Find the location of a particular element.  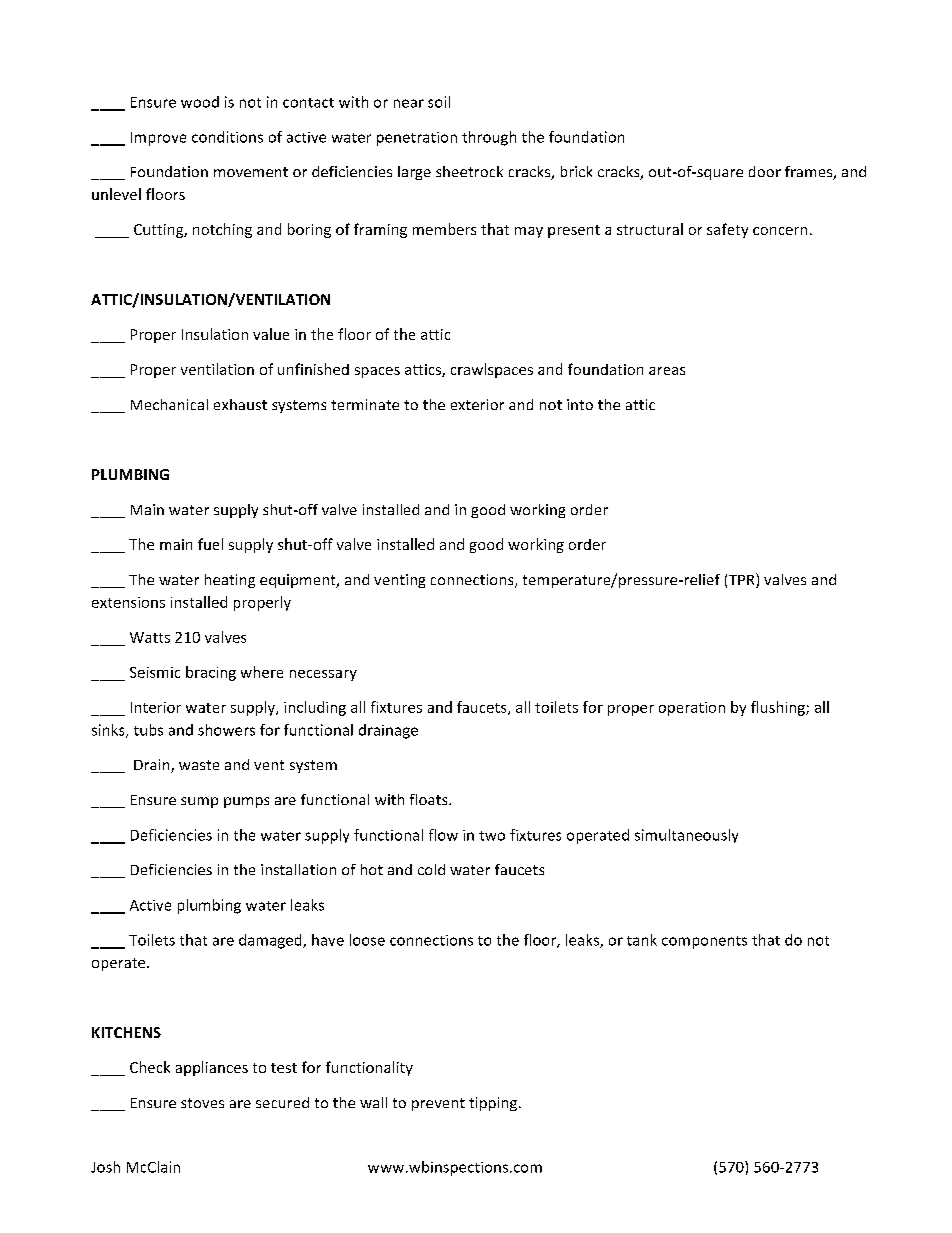

penetration is located at coordinates (417, 139).
